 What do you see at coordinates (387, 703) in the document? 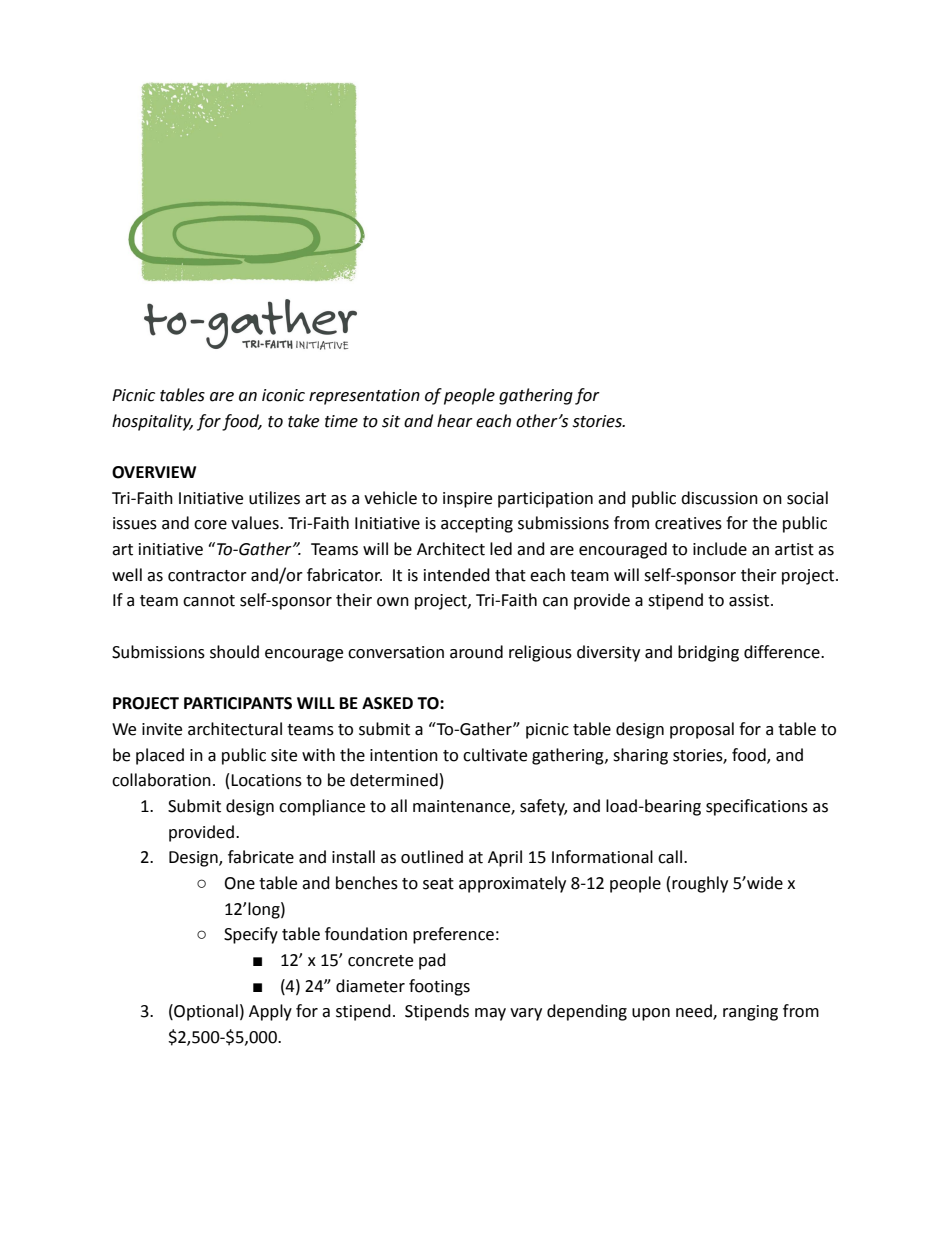
I see `ASKED` at bounding box center [387, 703].
